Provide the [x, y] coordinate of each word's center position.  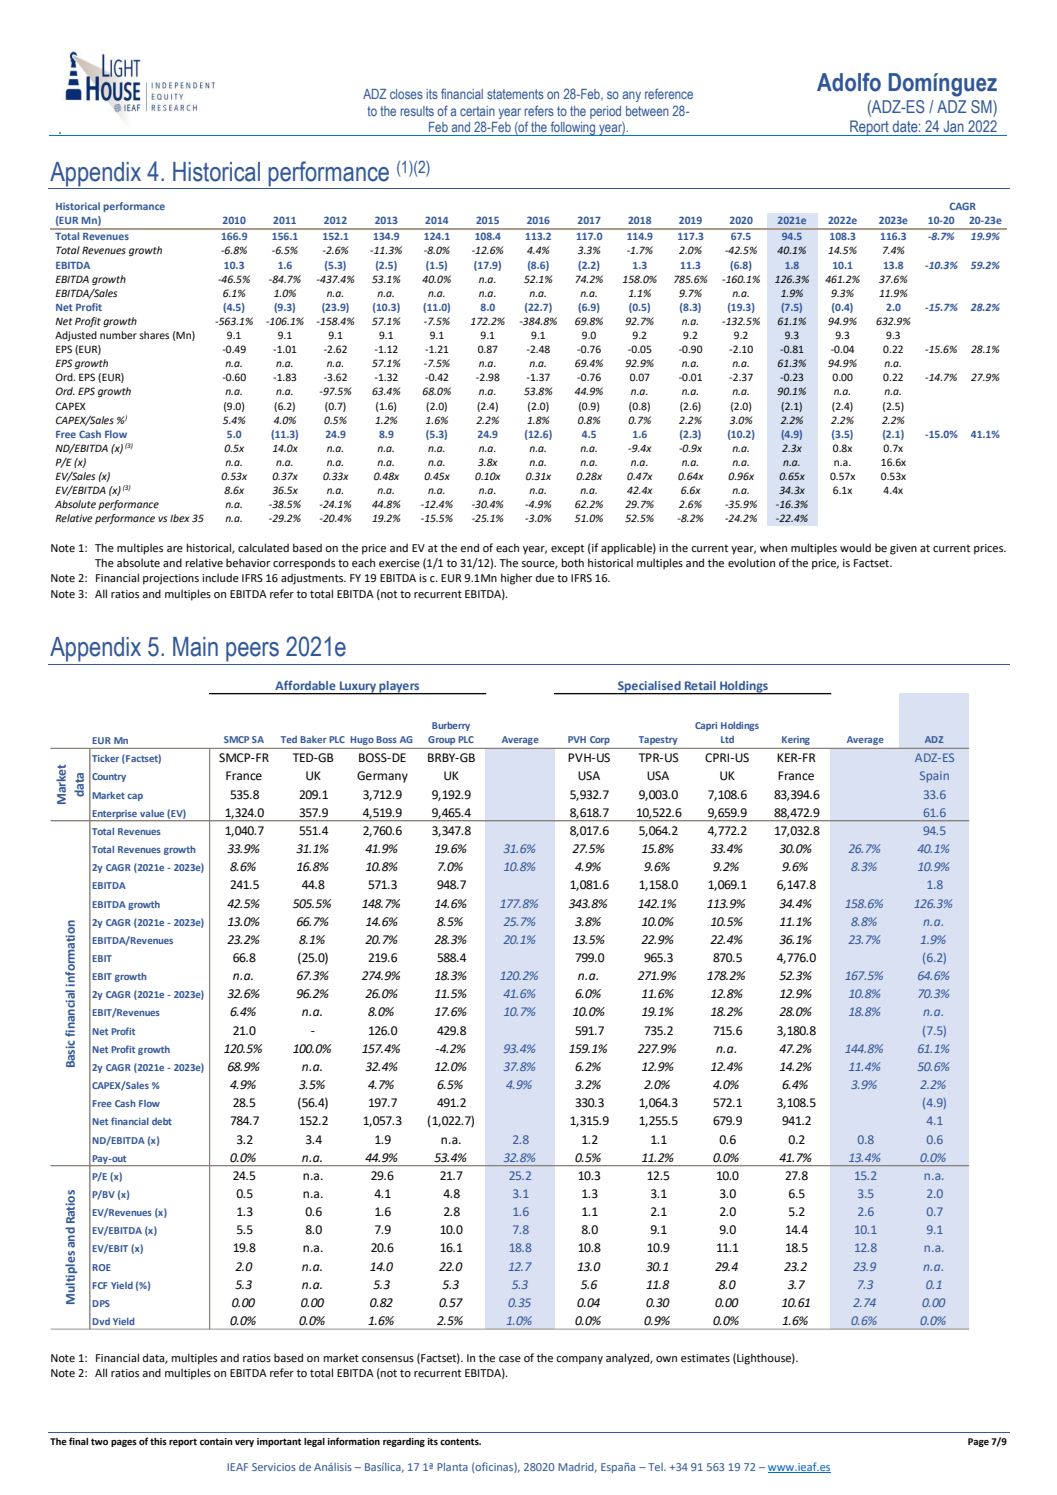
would [855, 547]
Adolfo [849, 82]
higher [517, 579]
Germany [382, 777]
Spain [934, 777]
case [510, 1359]
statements [515, 94]
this [158, 1441]
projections [171, 579]
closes [406, 94]
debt [162, 1121]
